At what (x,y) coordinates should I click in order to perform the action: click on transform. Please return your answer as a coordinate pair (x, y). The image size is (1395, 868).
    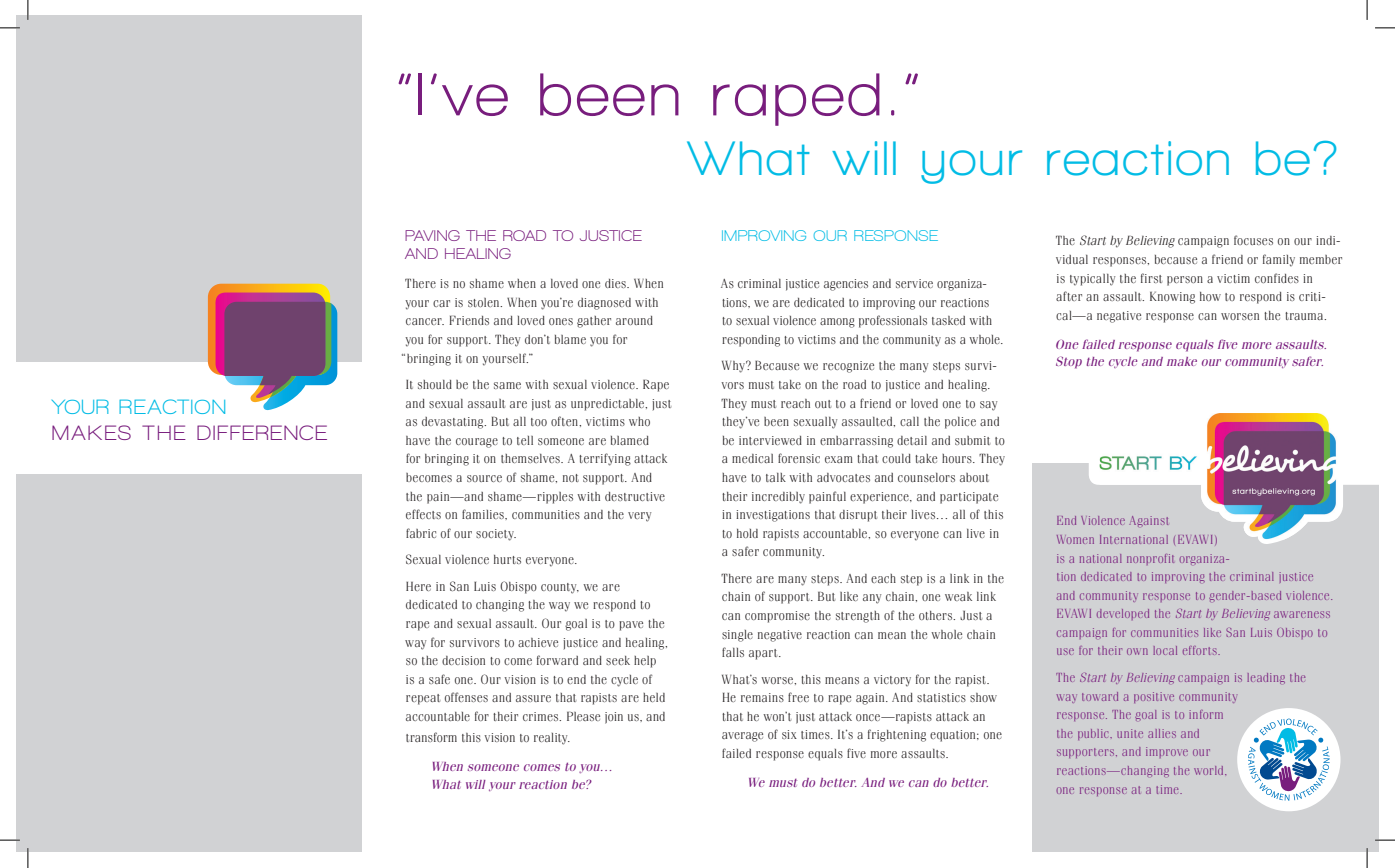
    Looking at the image, I should click on (431, 737).
